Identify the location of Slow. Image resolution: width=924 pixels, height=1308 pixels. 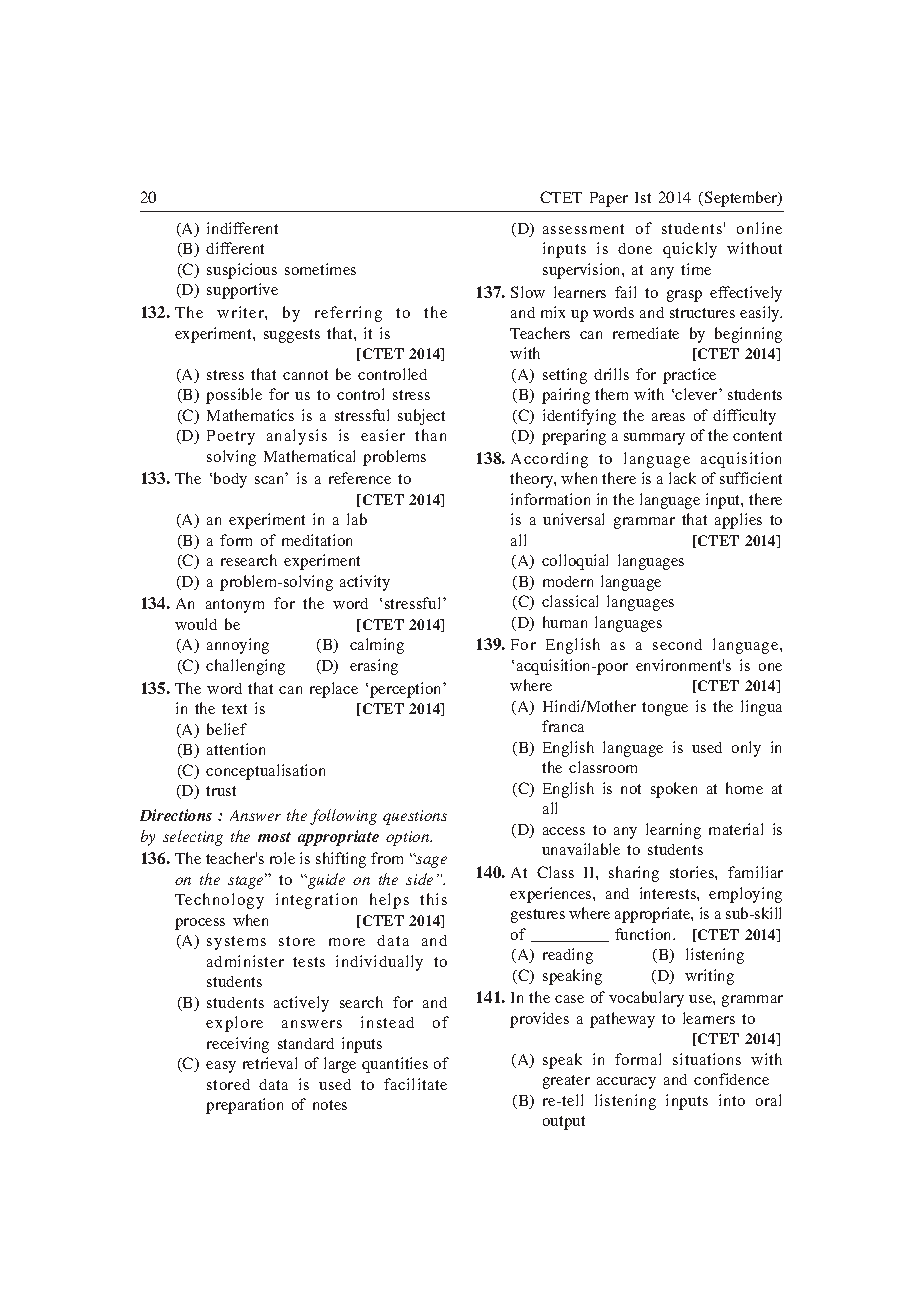
(528, 292).
